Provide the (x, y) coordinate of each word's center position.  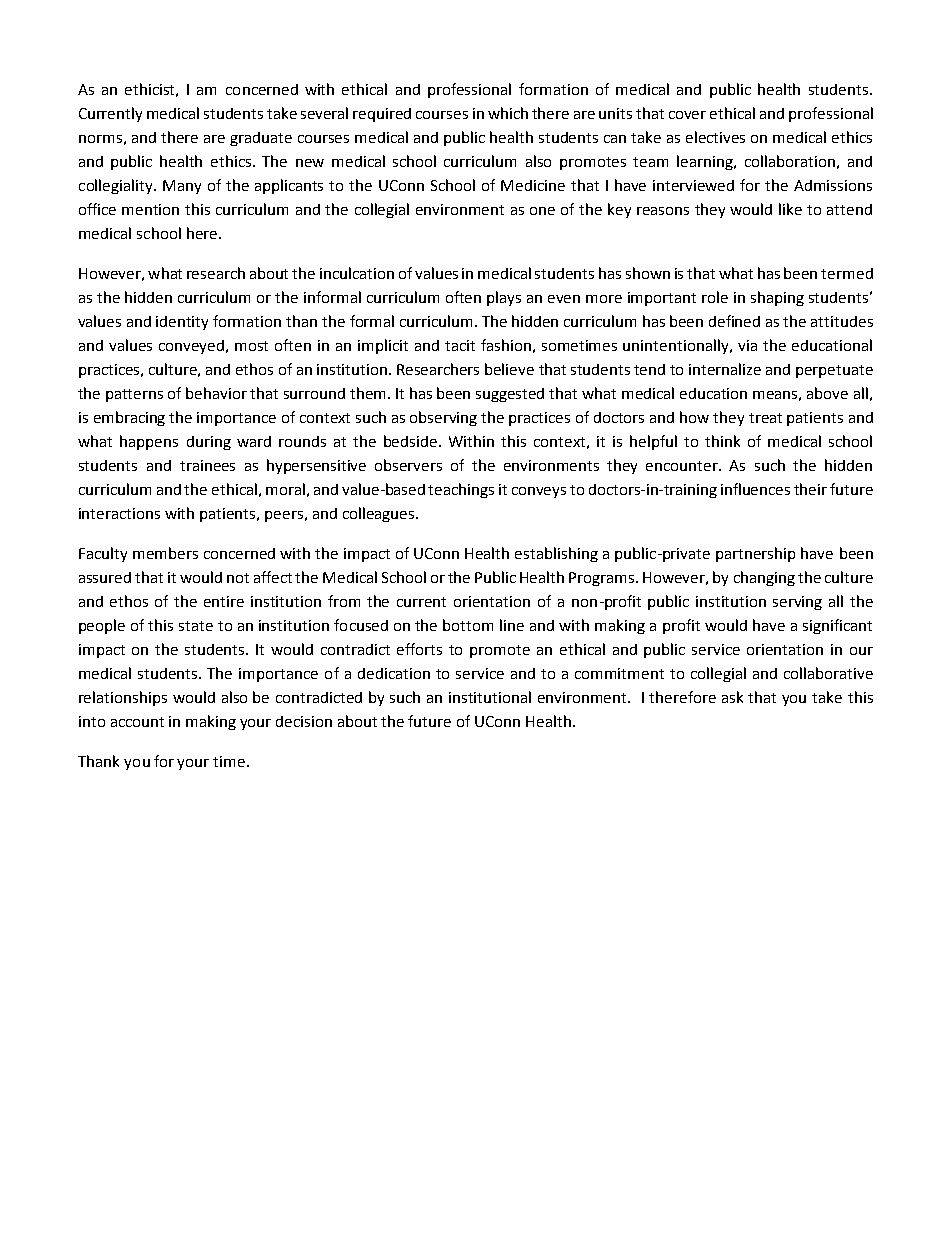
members (165, 553)
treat (765, 418)
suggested (510, 395)
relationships (123, 698)
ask (732, 697)
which (508, 113)
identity (182, 323)
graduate (261, 139)
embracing (129, 418)
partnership (755, 554)
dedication (394, 673)
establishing (556, 554)
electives (715, 137)
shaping (777, 298)
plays (504, 298)
